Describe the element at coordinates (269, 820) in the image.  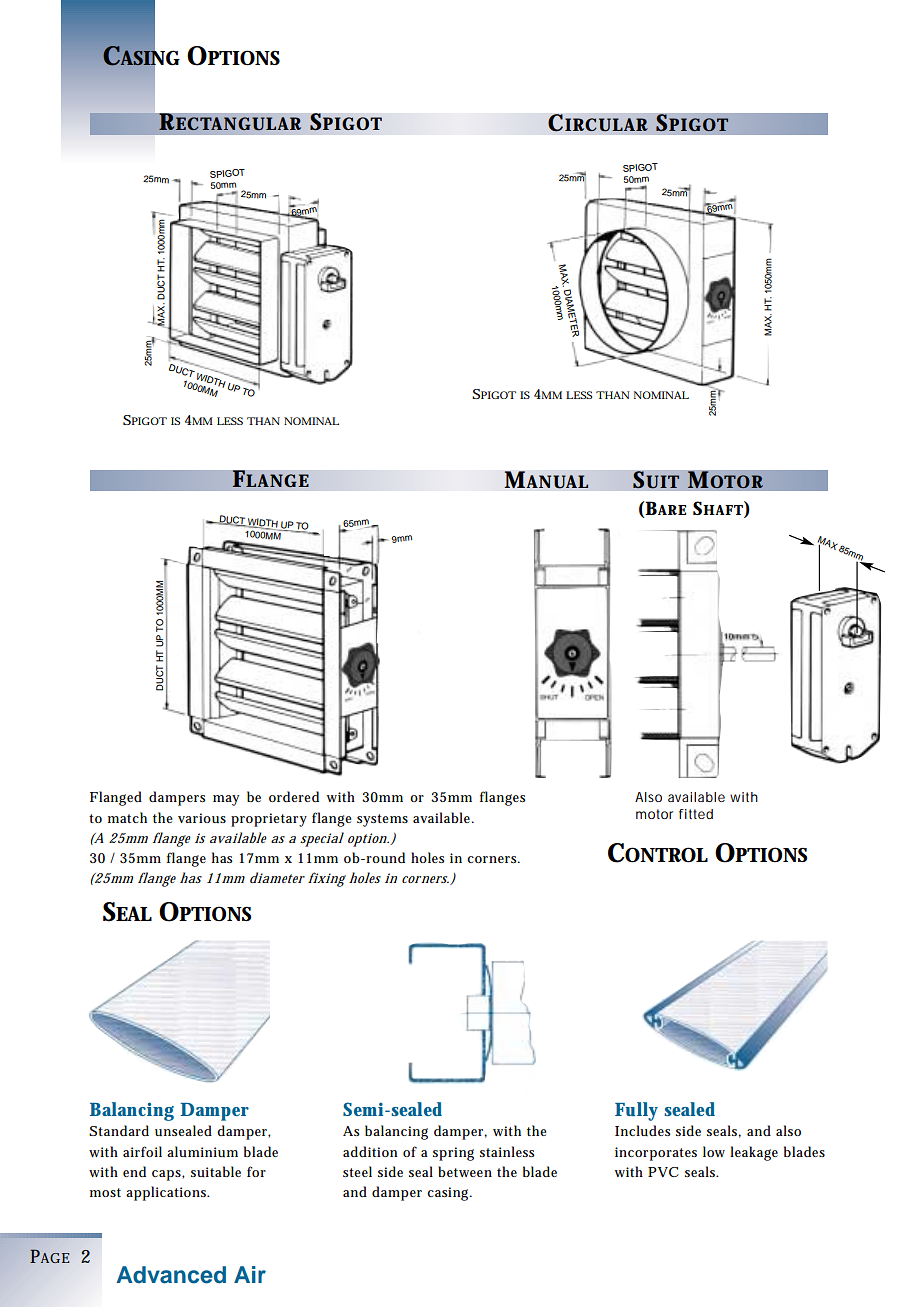
I see `proprietary` at that location.
